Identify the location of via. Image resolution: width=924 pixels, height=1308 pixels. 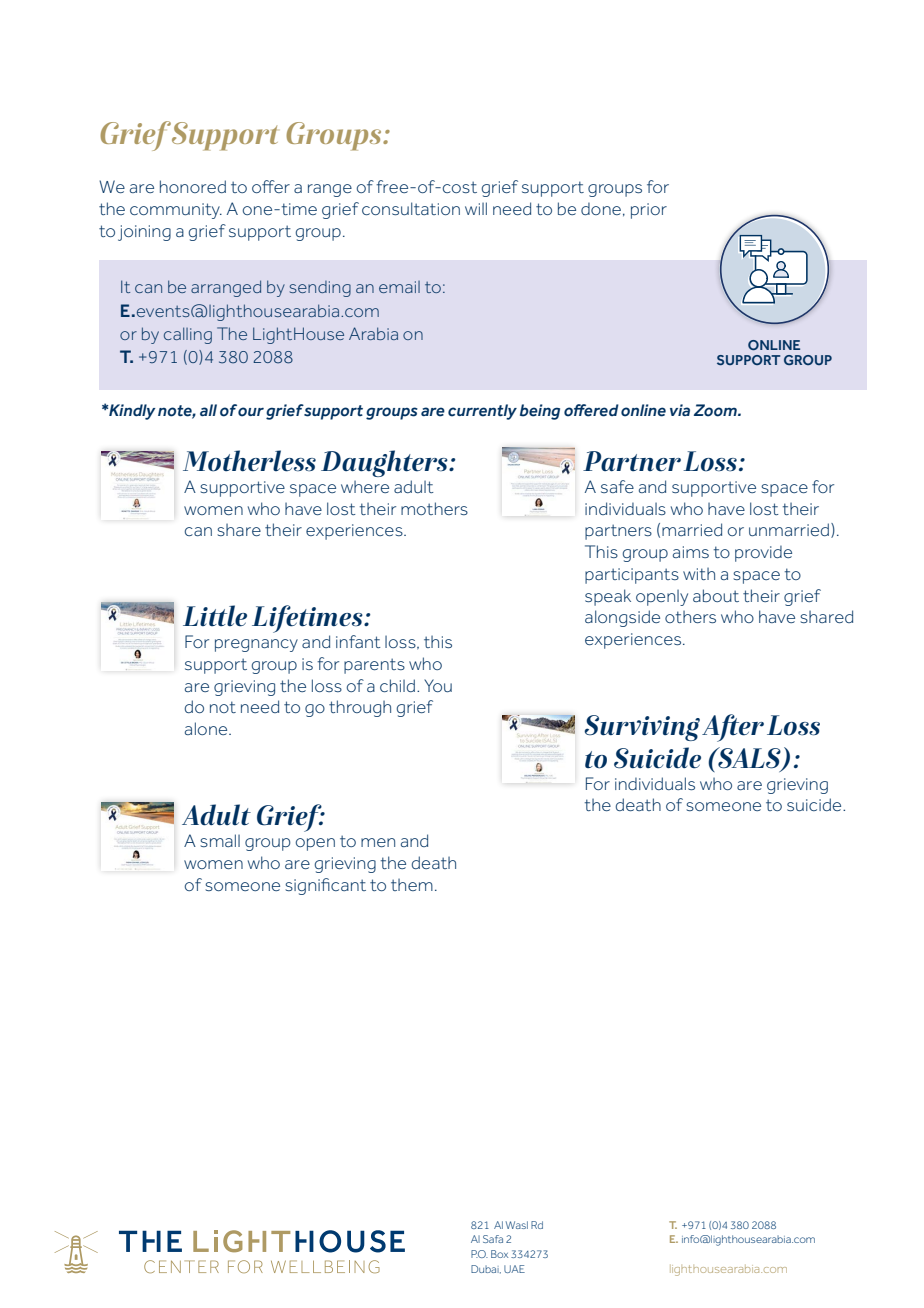
(680, 410).
